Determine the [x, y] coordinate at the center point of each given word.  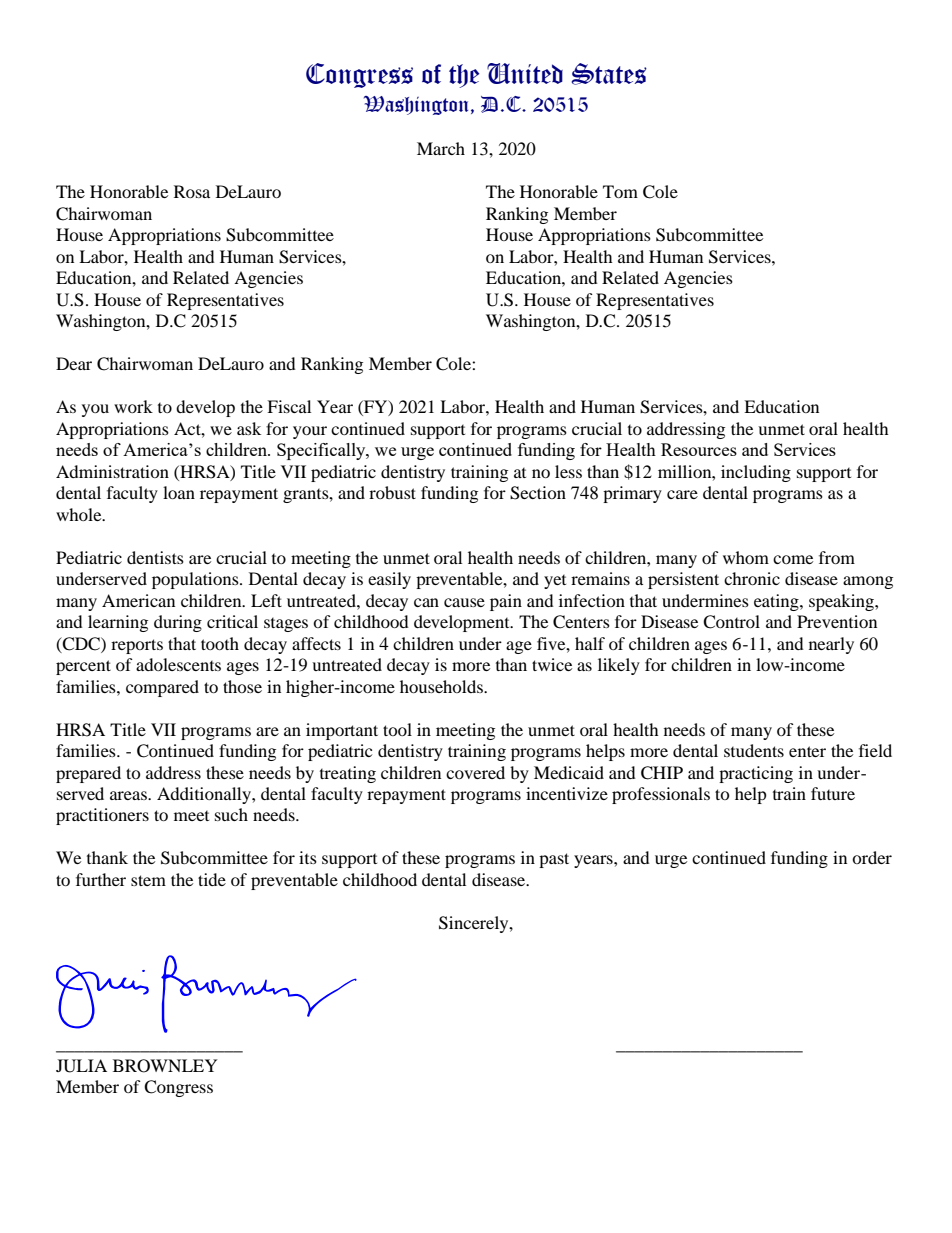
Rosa [192, 191]
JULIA [81, 1066]
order [872, 857]
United [525, 73]
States [609, 74]
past [554, 860]
